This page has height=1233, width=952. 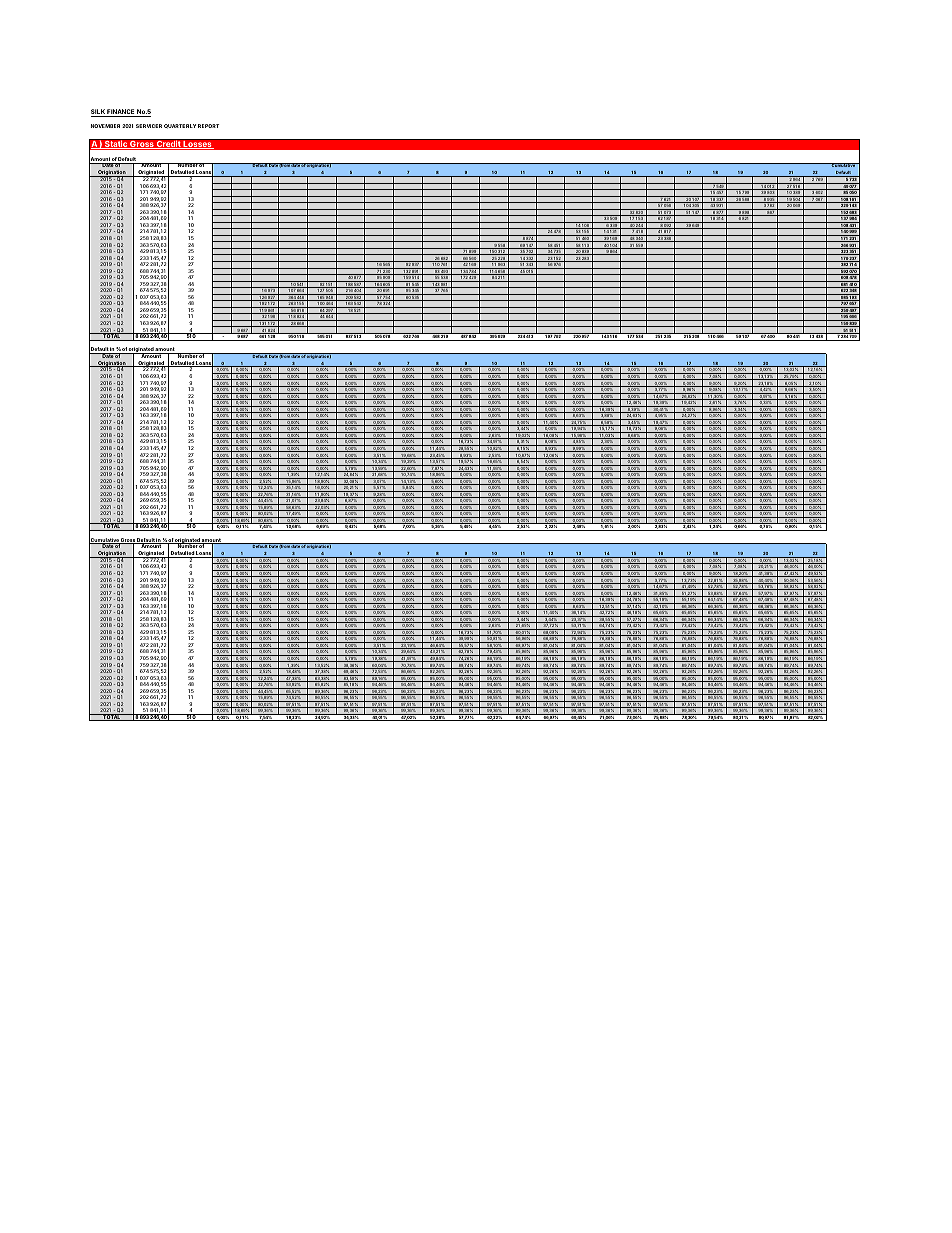 What do you see at coordinates (209, 126) in the page?
I see `REPORT` at bounding box center [209, 126].
